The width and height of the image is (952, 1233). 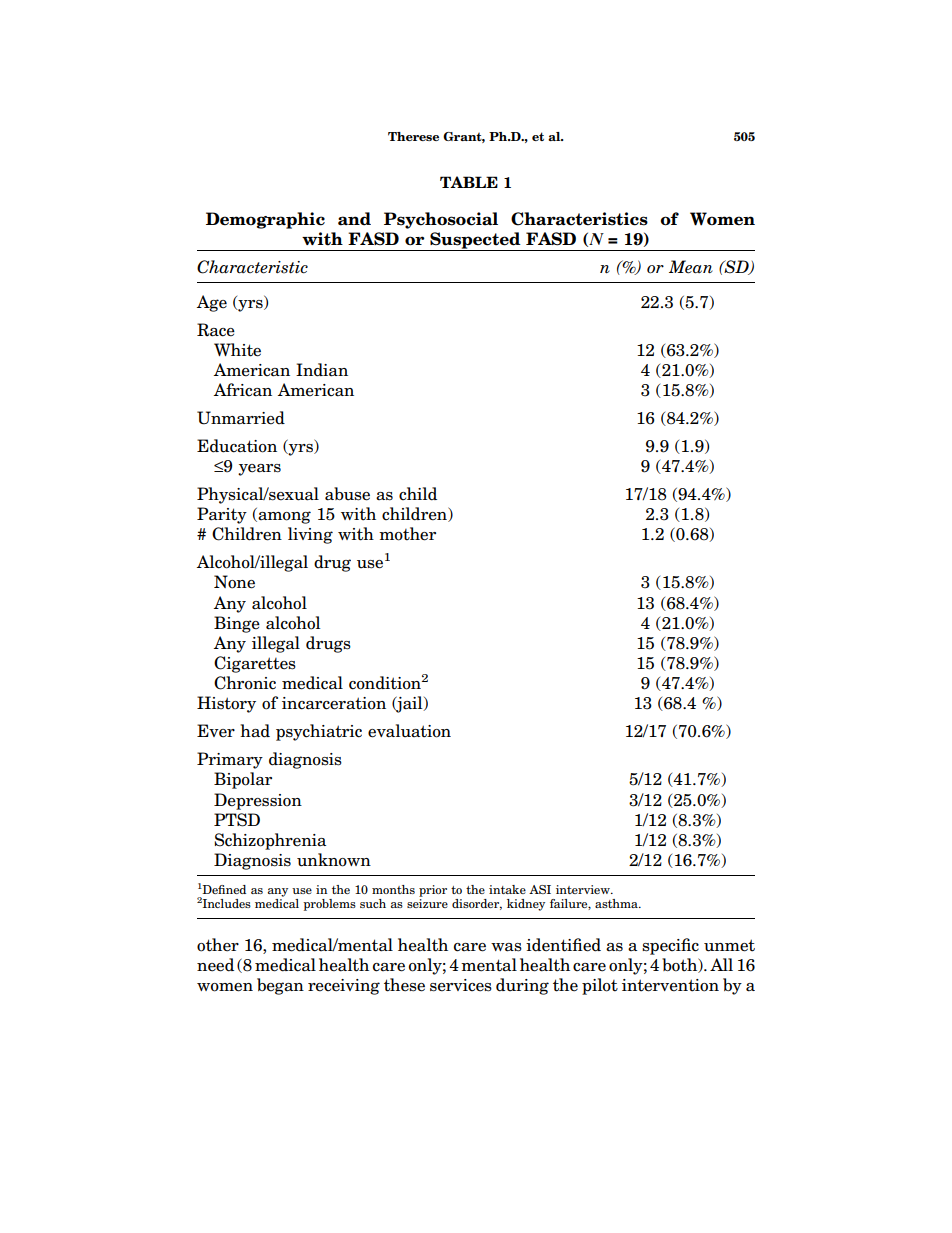 What do you see at coordinates (469, 182) in the image?
I see `TABLE` at bounding box center [469, 182].
